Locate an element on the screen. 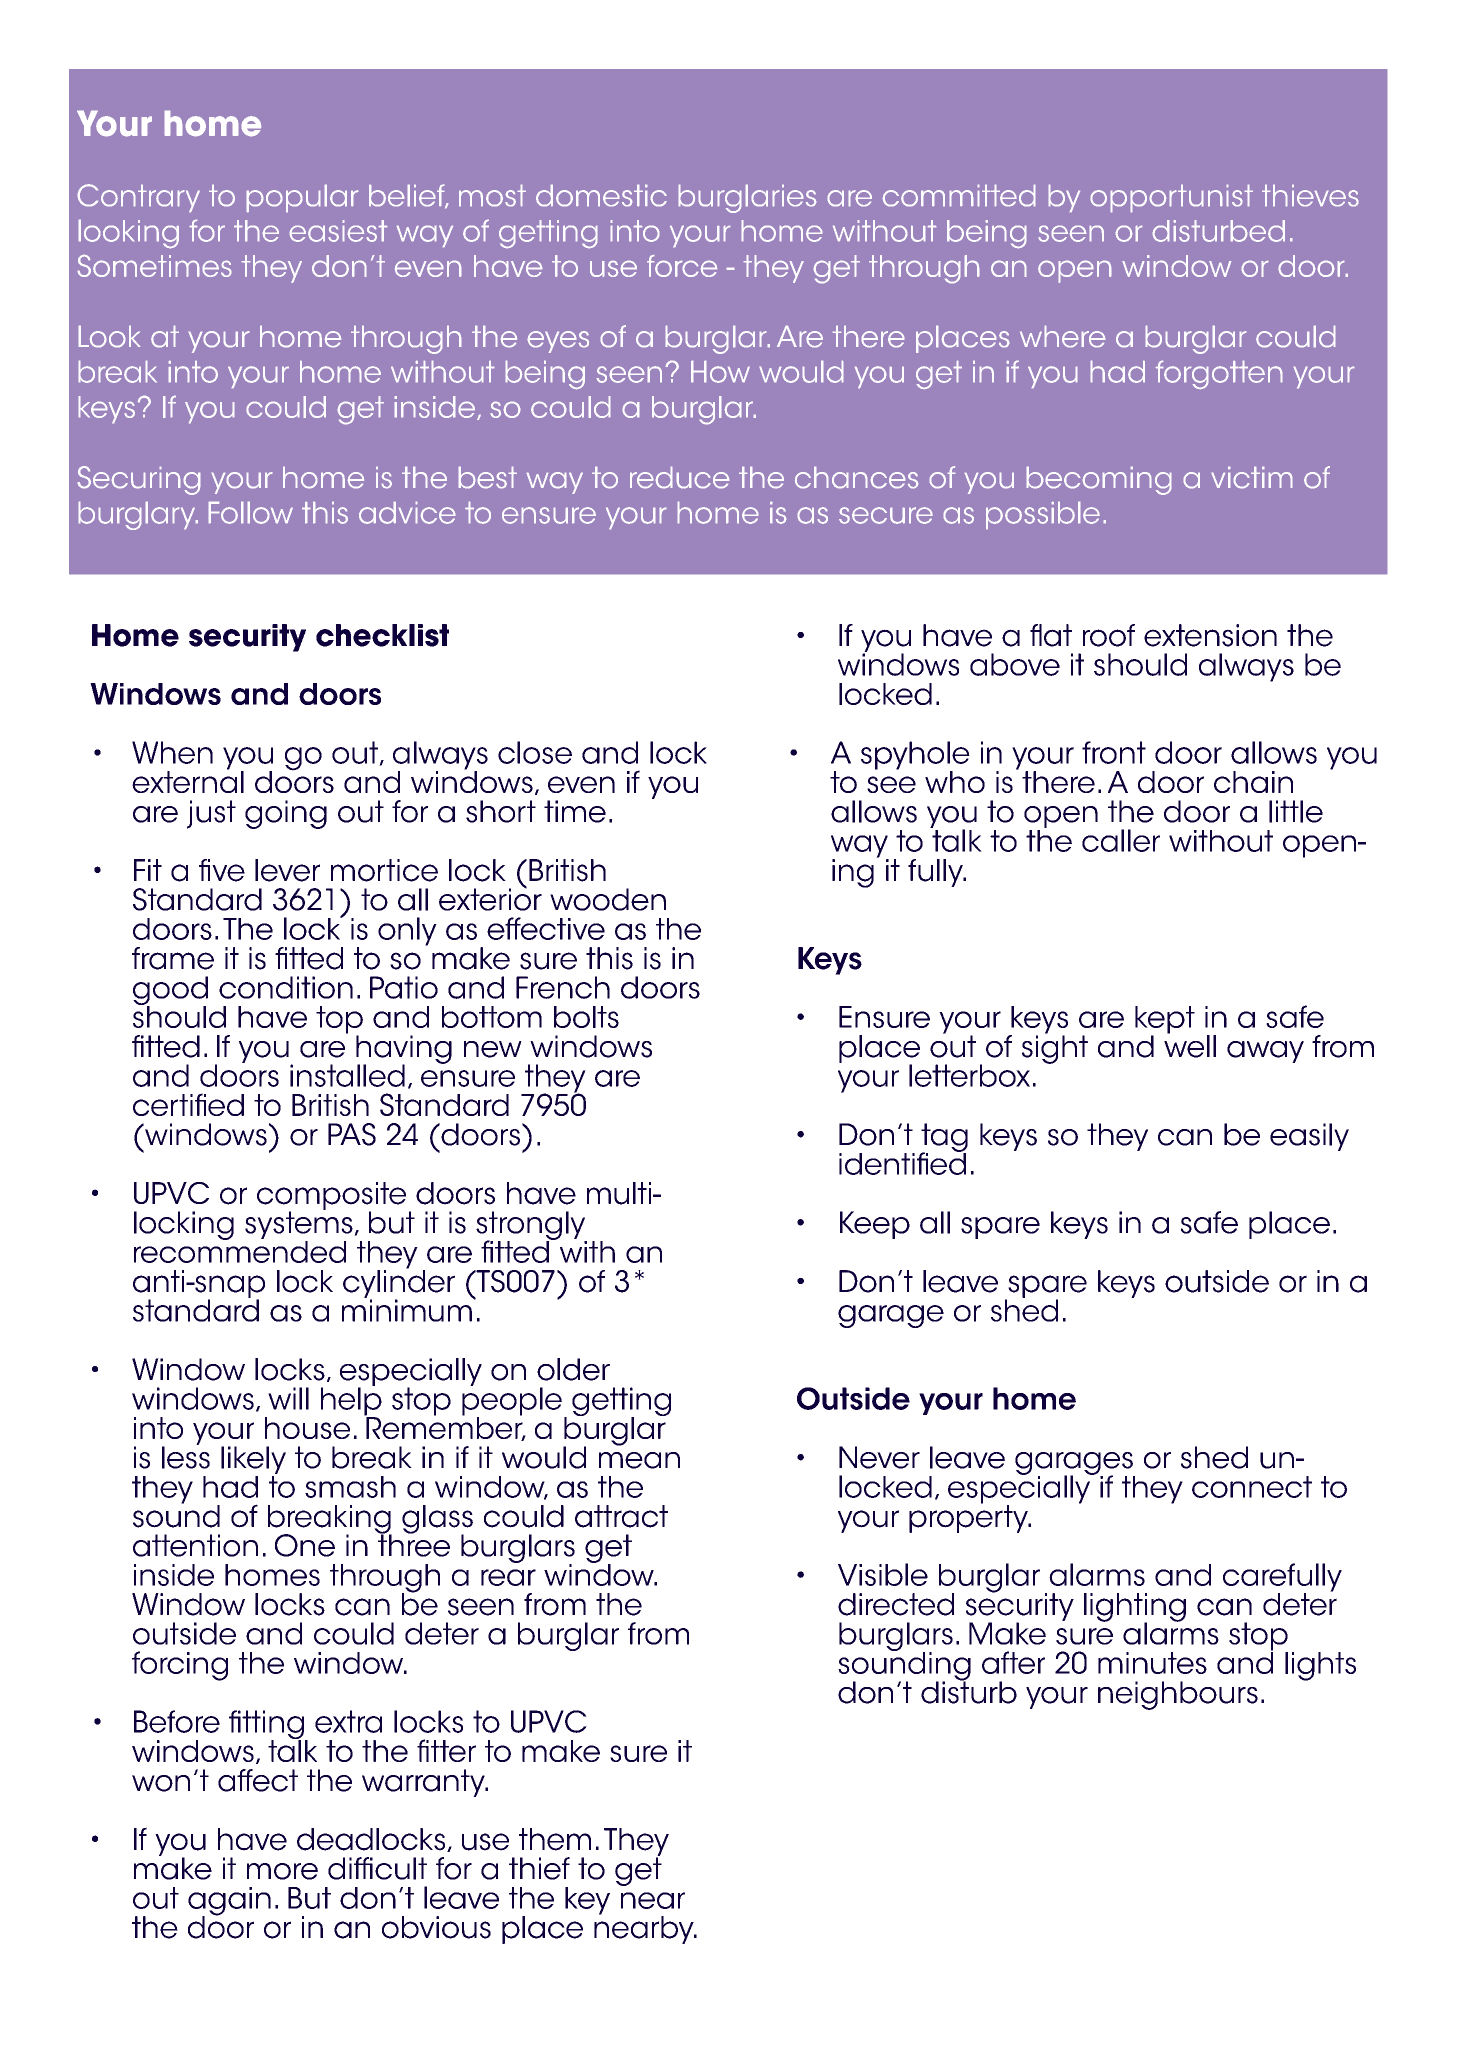 The image size is (1457, 2060). neighbours is located at coordinates (1178, 1695).
